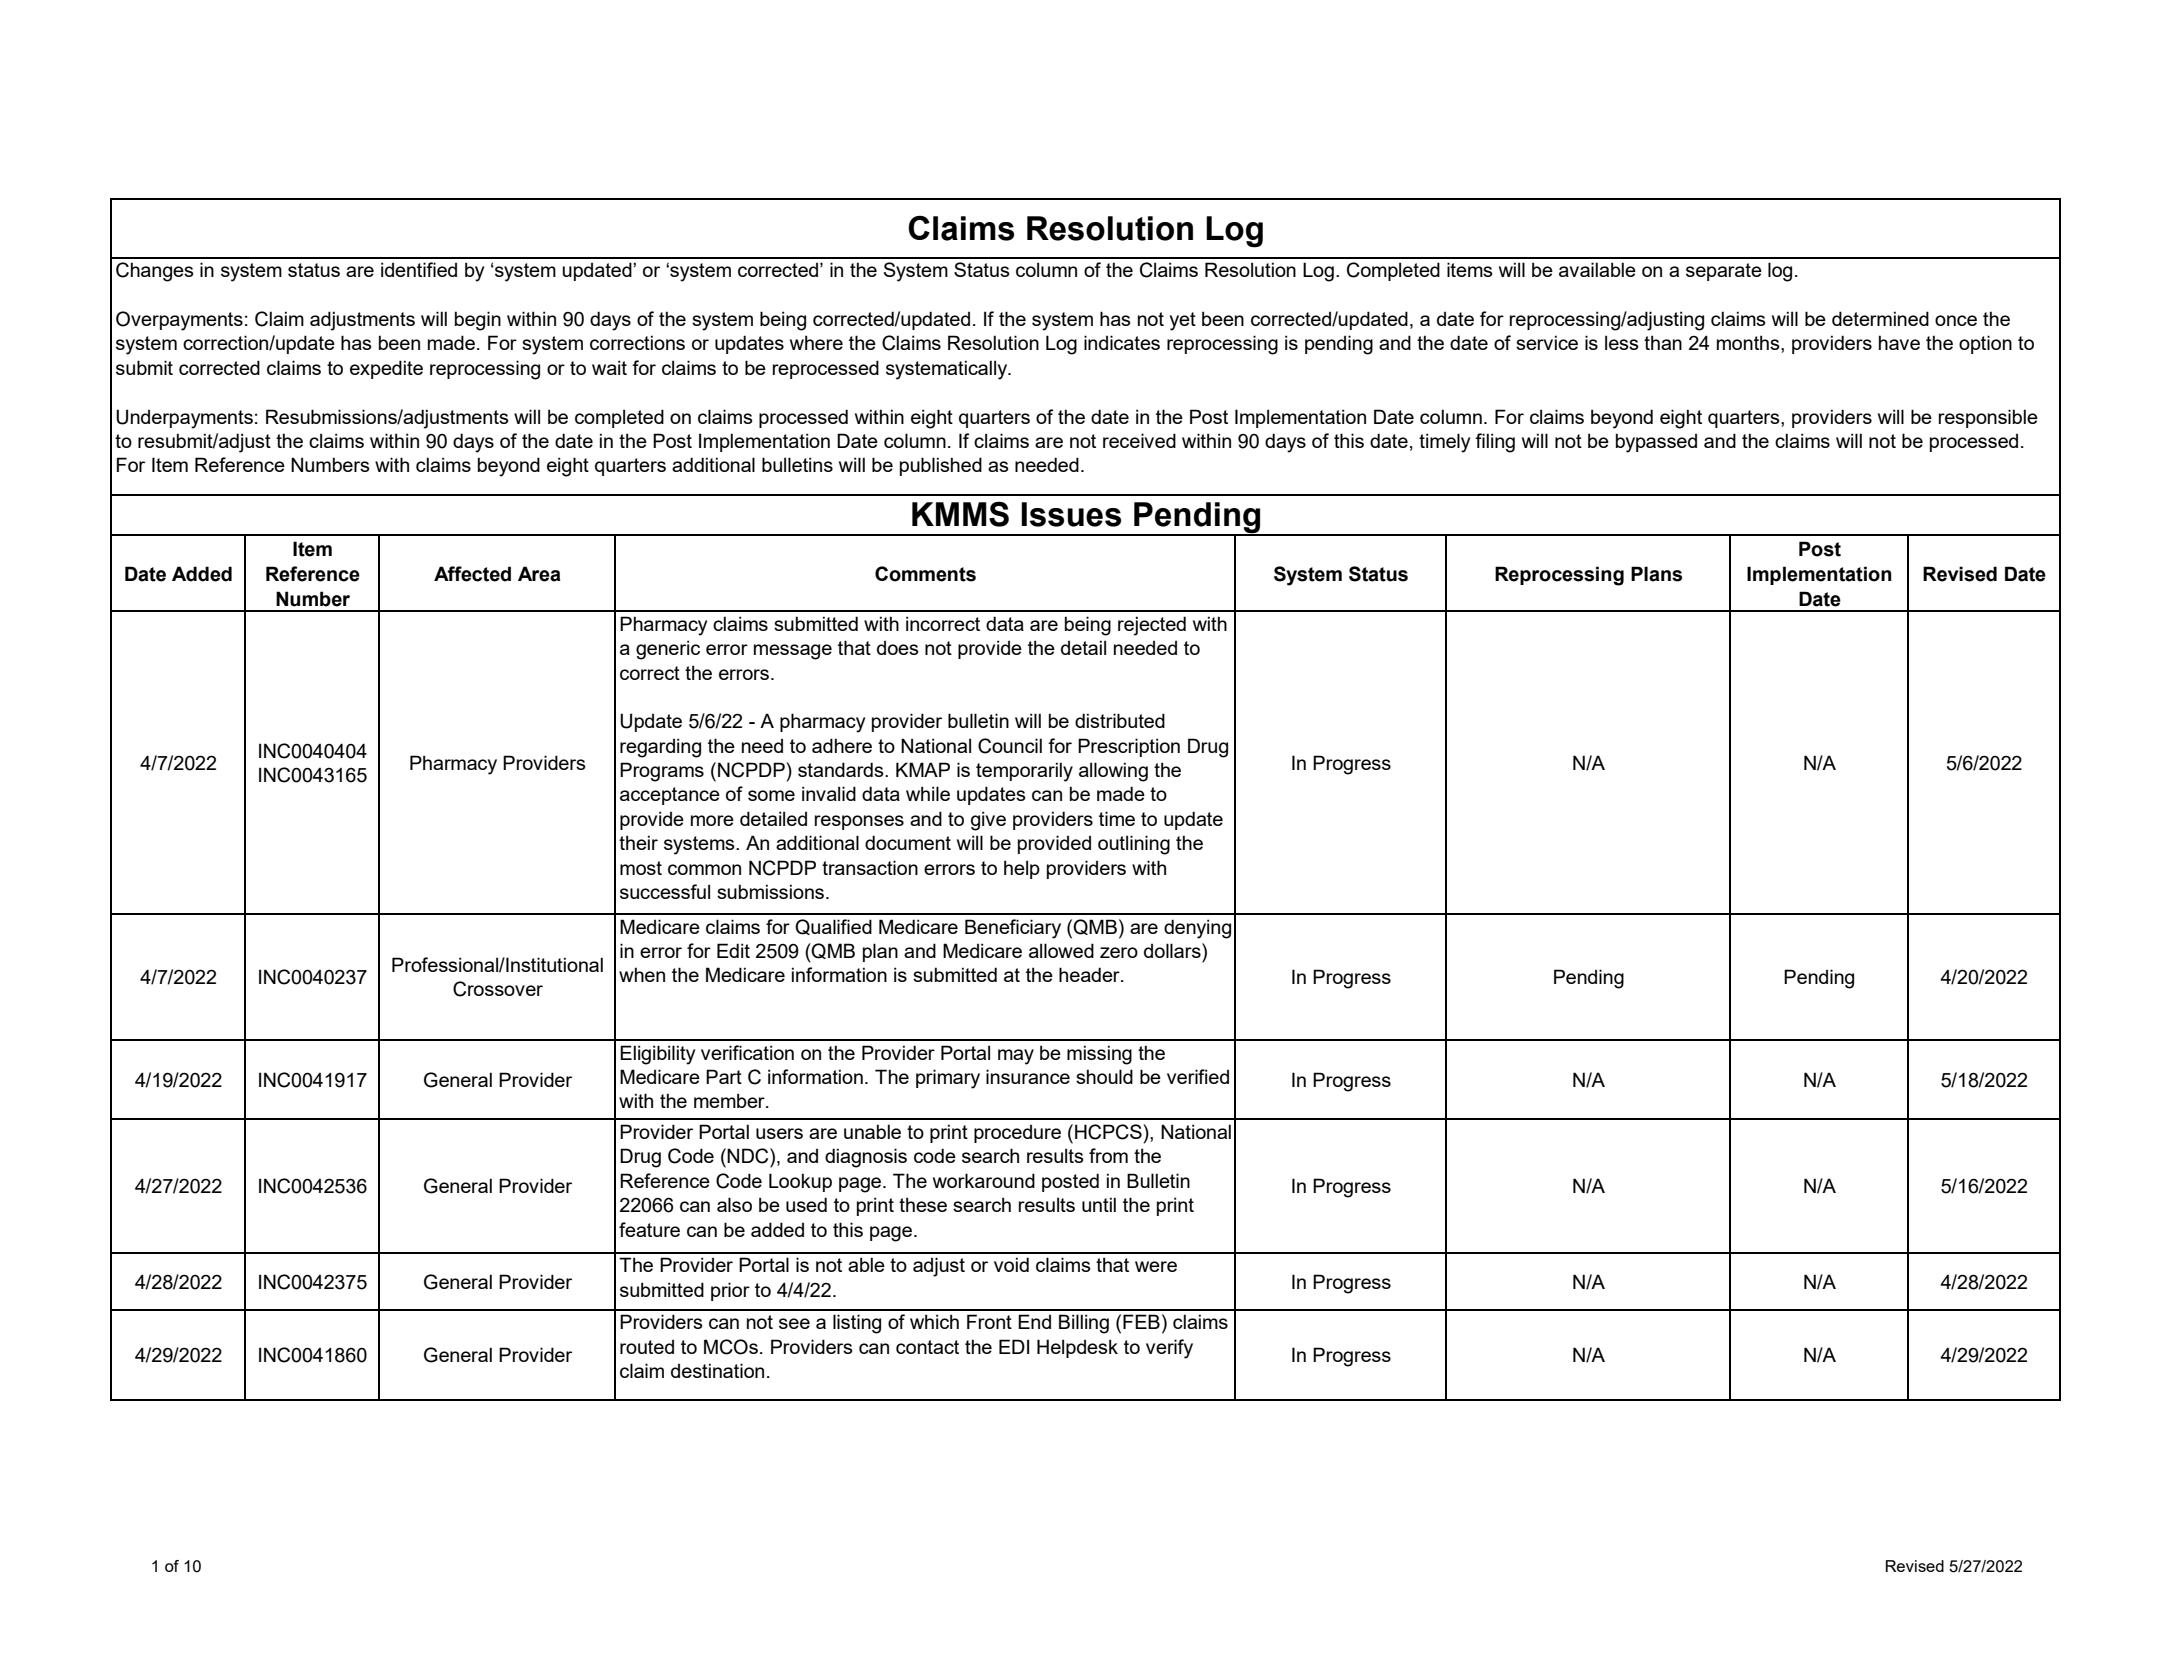 The height and width of the screenshot is (1680, 2174). Describe the element at coordinates (1183, 321) in the screenshot. I see `yet` at that location.
